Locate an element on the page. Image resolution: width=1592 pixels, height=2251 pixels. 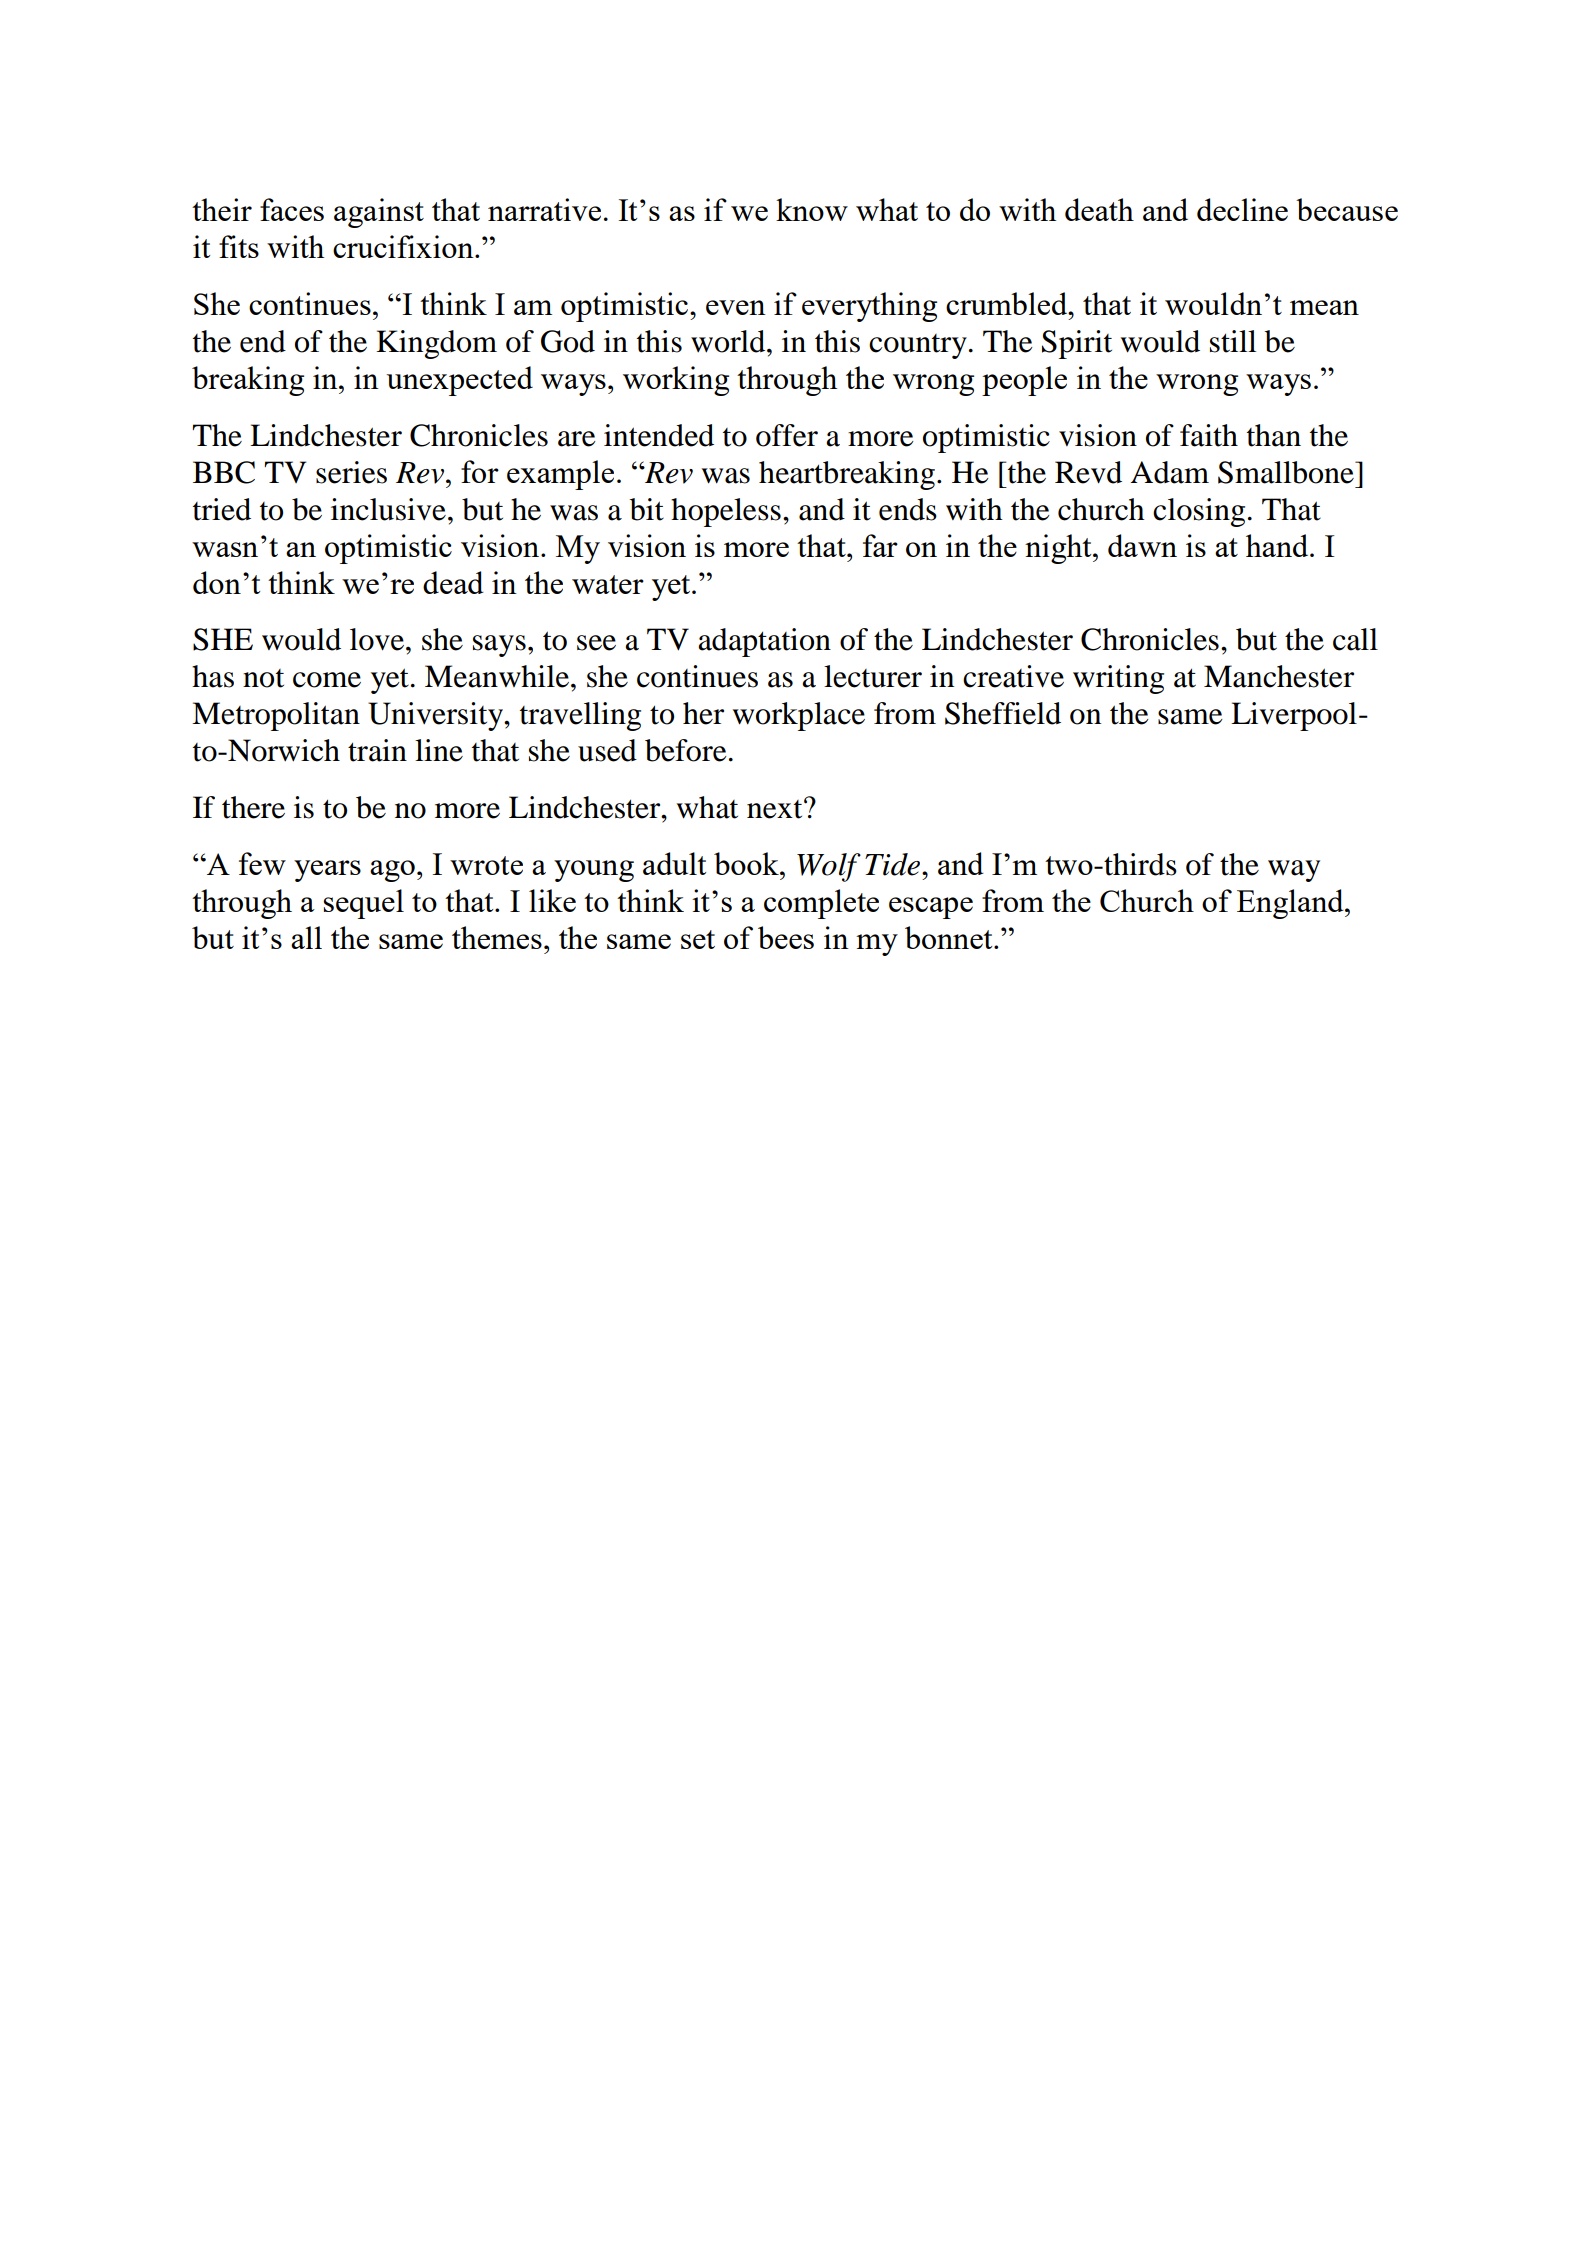
know is located at coordinates (812, 209).
